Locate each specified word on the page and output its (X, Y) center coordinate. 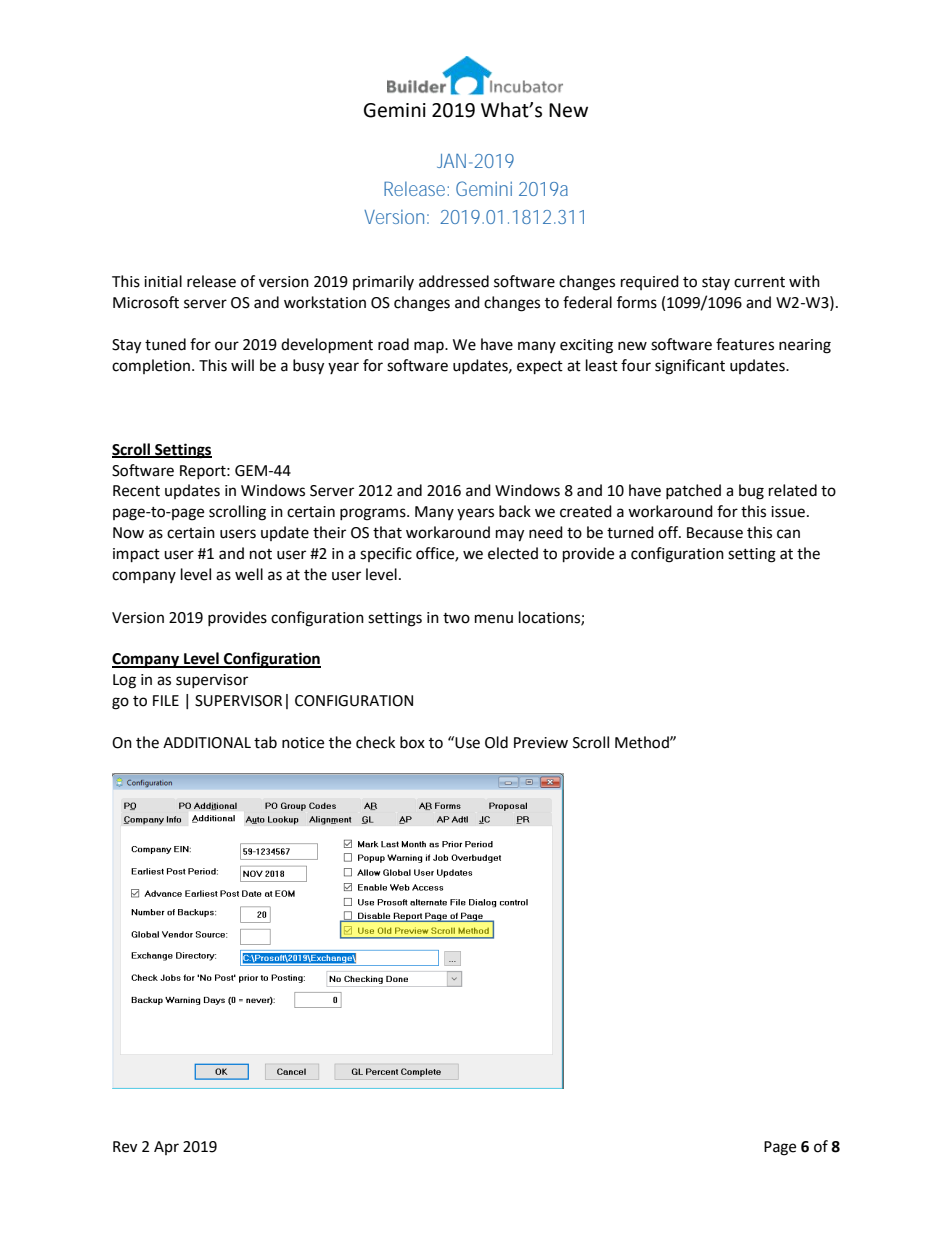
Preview (541, 743)
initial (163, 281)
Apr (166, 1148)
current (759, 282)
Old (496, 742)
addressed (454, 281)
